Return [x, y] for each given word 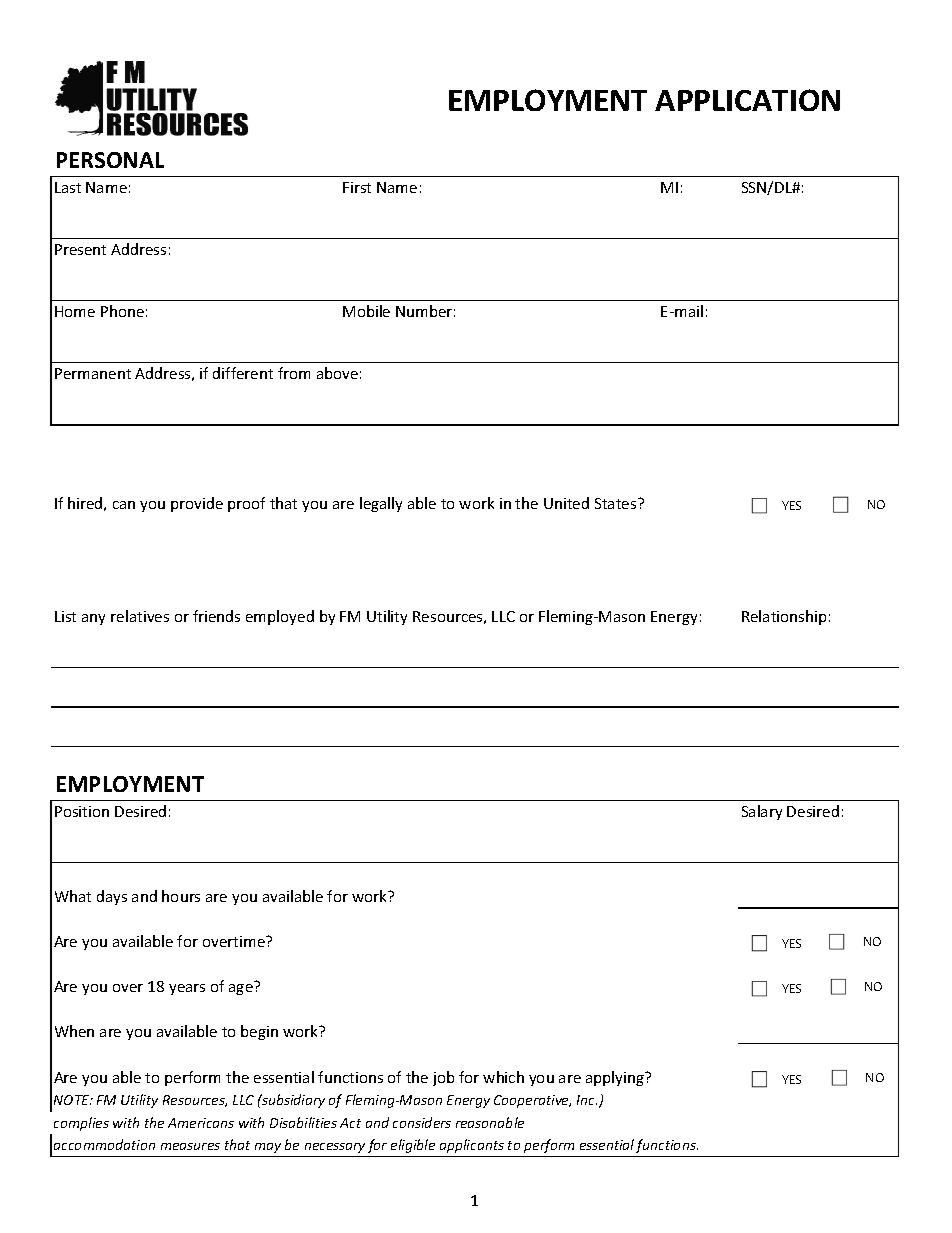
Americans [201, 1123]
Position [82, 811]
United [566, 503]
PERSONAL [110, 160]
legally [381, 504]
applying [616, 1078]
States [617, 503]
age [241, 989]
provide [197, 504]
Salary [762, 812]
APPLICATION [747, 100]
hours [181, 896]
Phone [122, 311]
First [357, 187]
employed [280, 617]
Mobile [366, 311]
